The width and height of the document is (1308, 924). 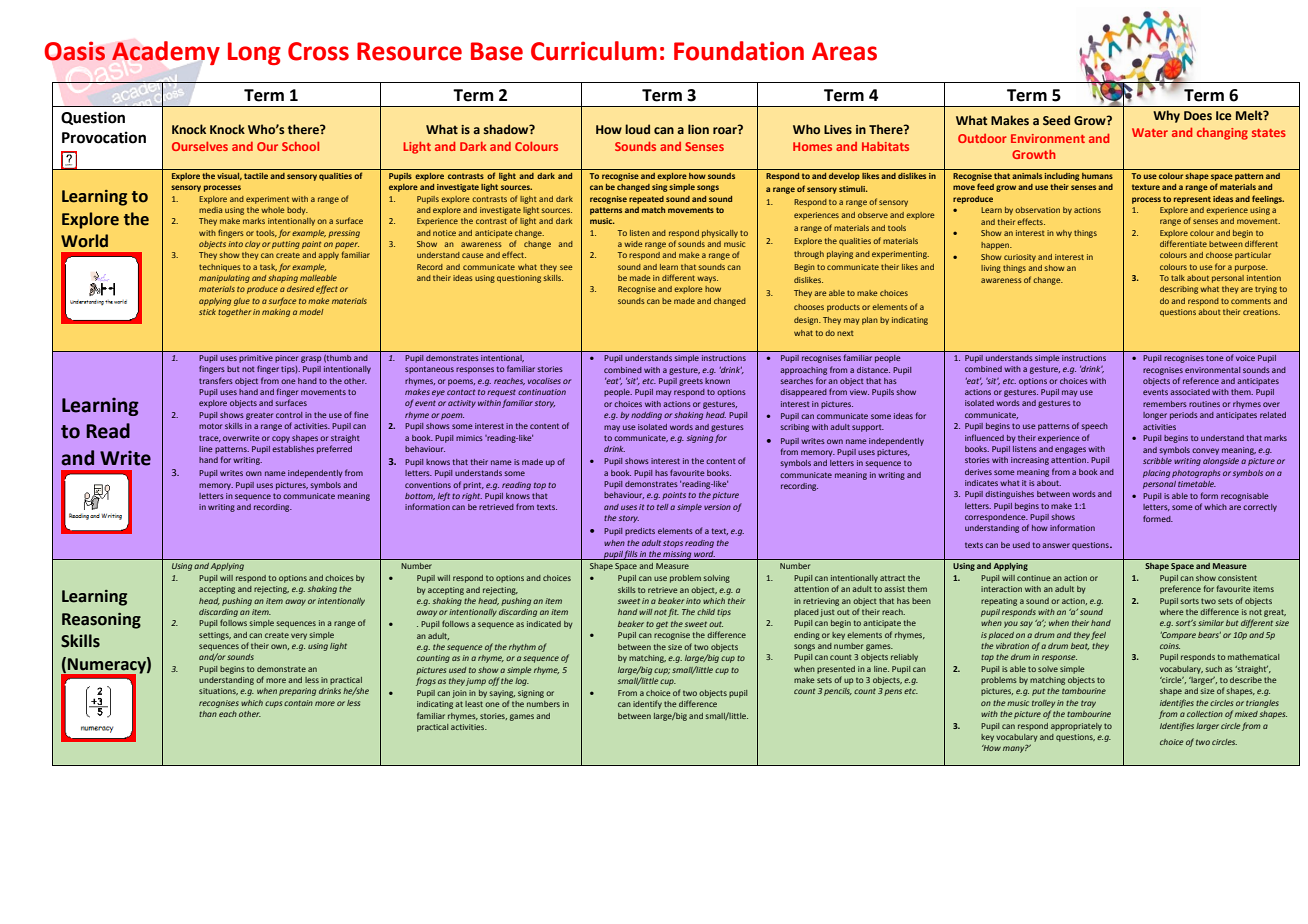 What do you see at coordinates (1198, 115) in the document?
I see `Does` at bounding box center [1198, 115].
